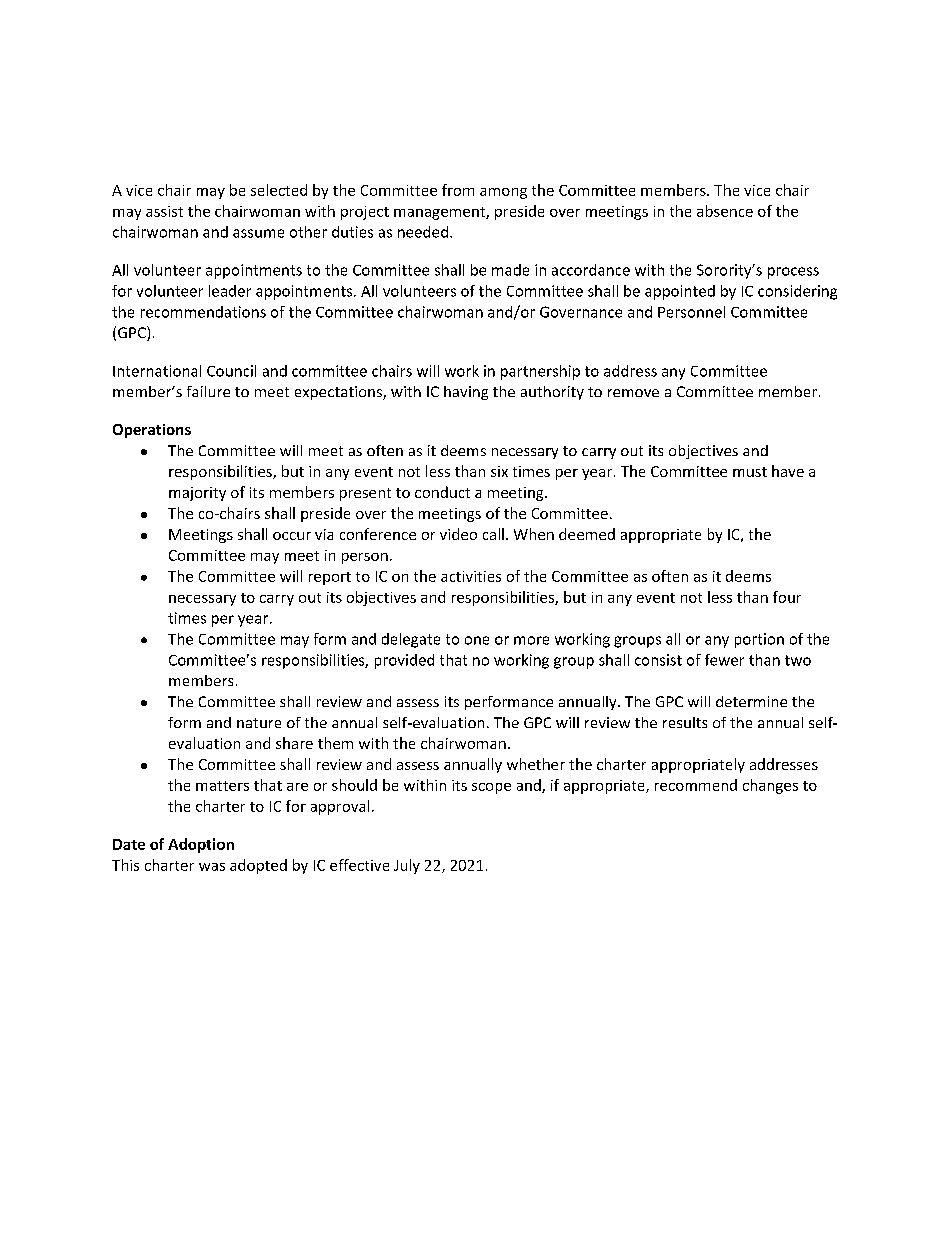 This page has height=1233, width=952. What do you see at coordinates (725, 211) in the page?
I see `absence` at bounding box center [725, 211].
